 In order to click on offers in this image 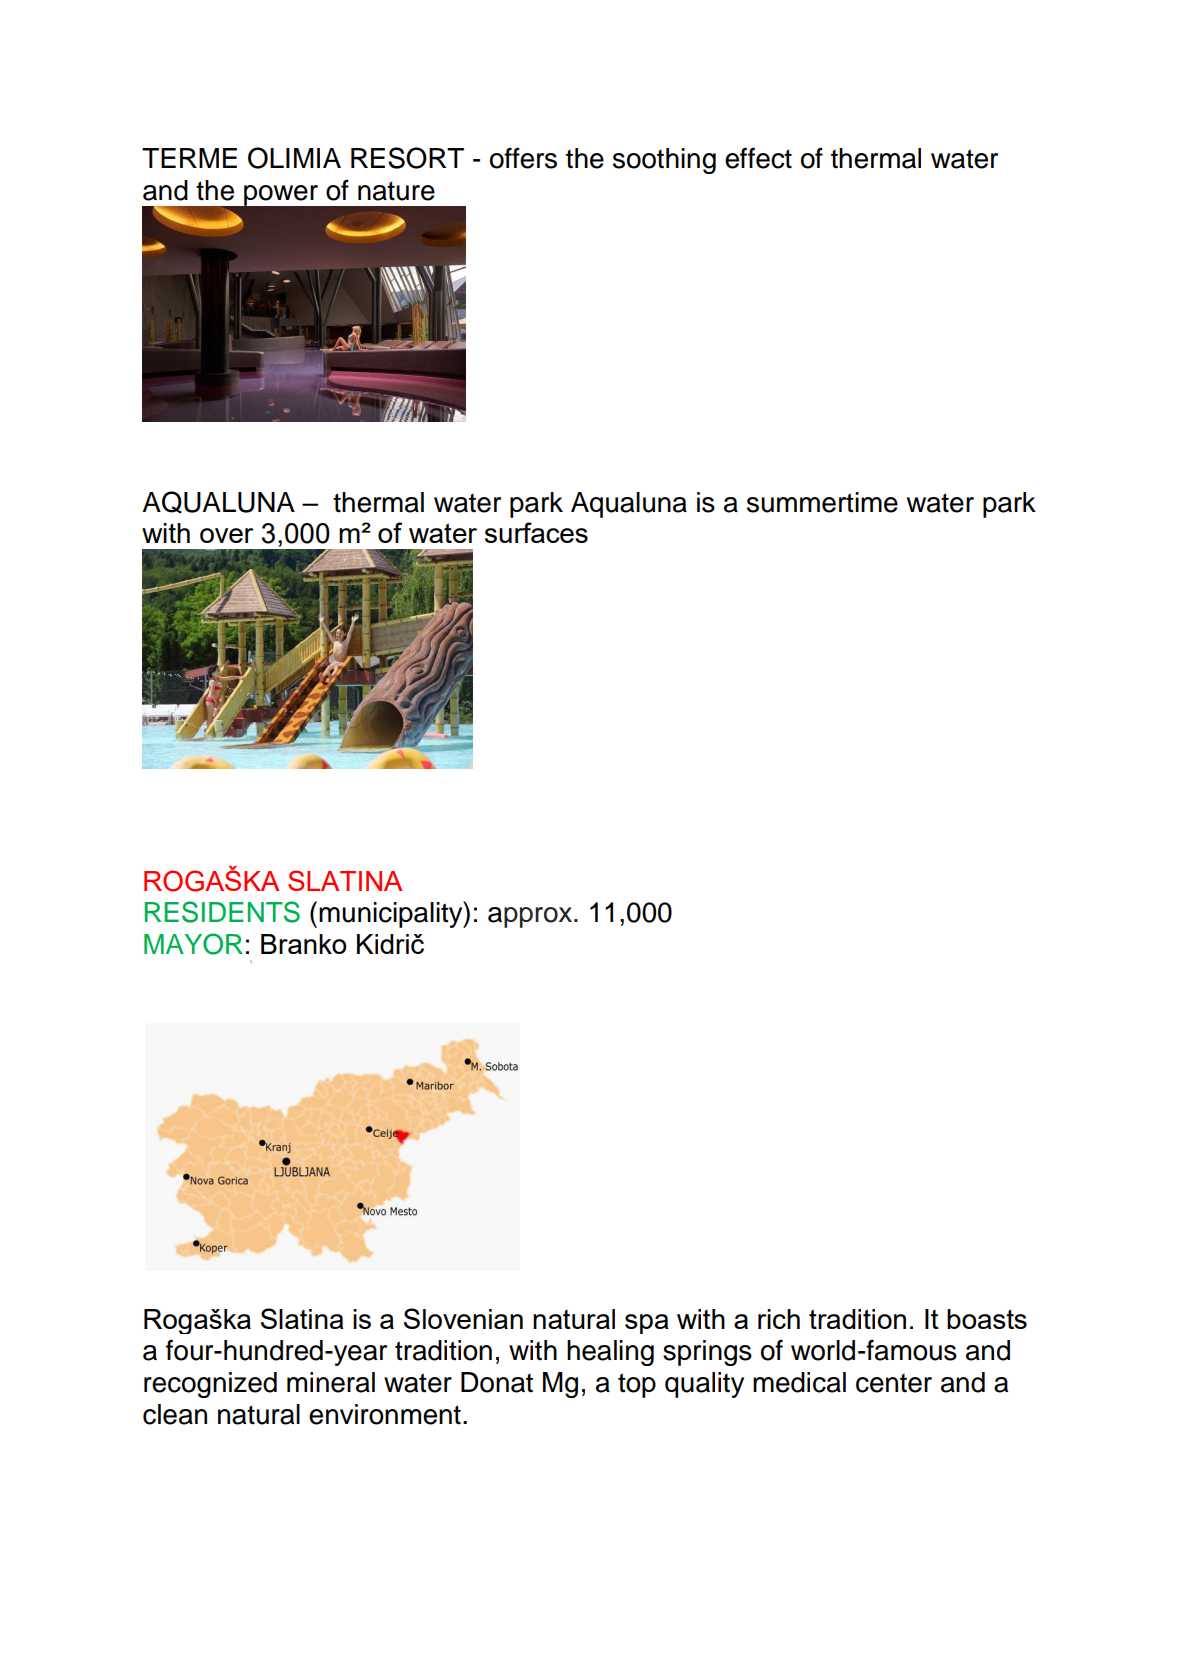, I will do `click(523, 158)`.
